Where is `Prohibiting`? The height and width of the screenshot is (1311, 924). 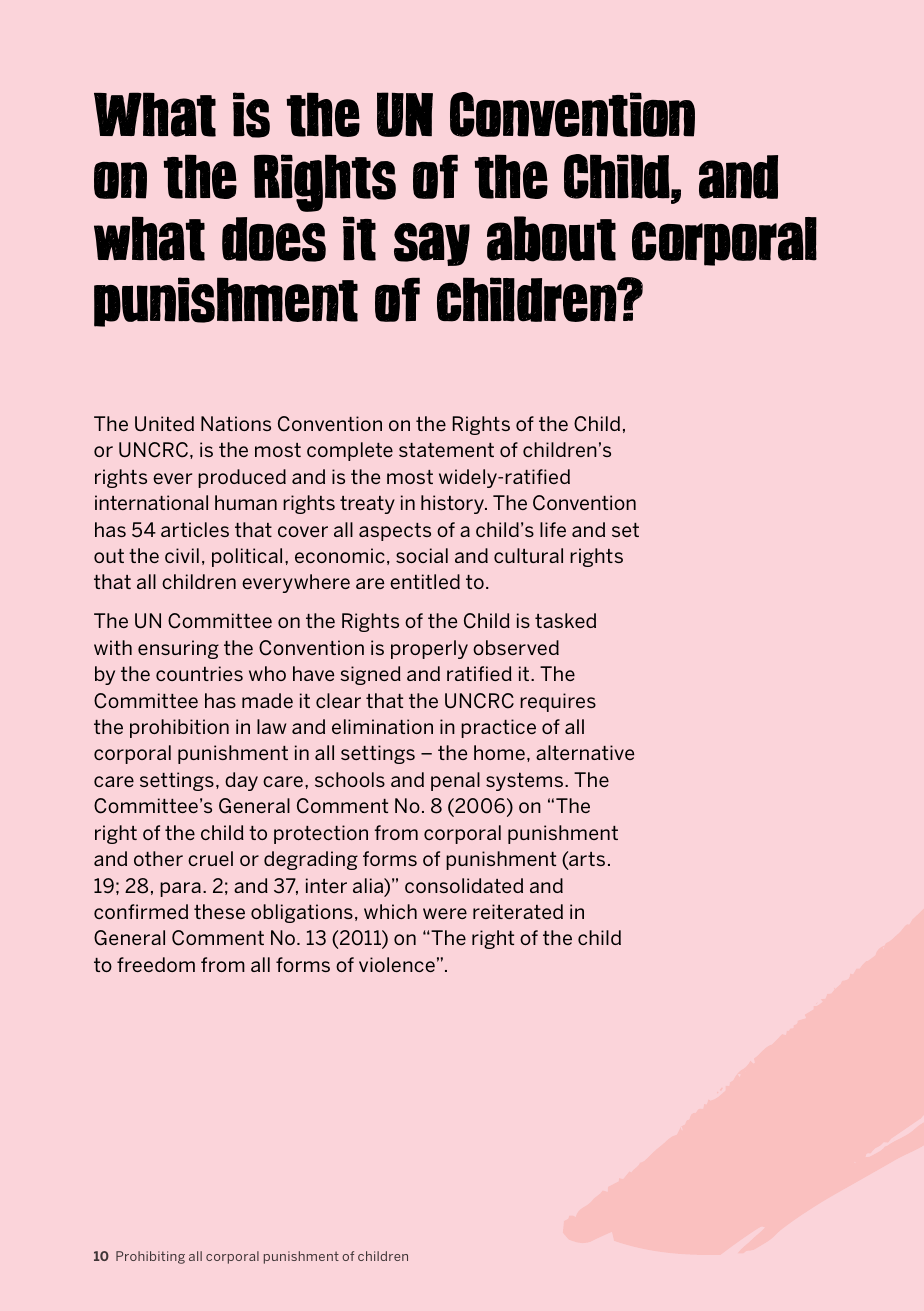 Prohibiting is located at coordinates (150, 1257).
